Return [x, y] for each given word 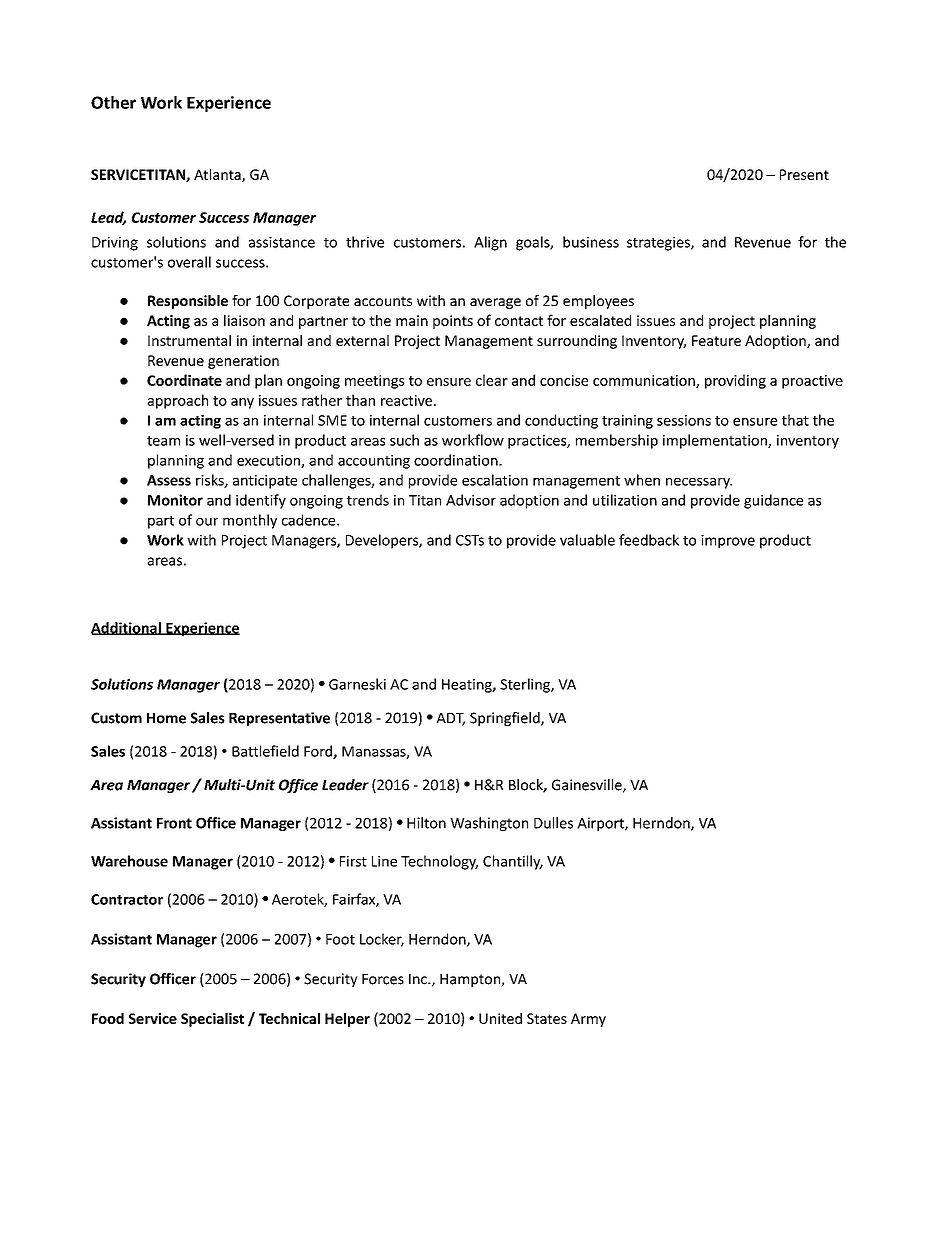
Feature [716, 340]
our [207, 522]
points [453, 322]
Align [490, 243]
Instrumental [189, 340]
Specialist [212, 1020]
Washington [489, 824]
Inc [419, 979]
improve [728, 542]
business [591, 242]
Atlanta [218, 175]
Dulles [553, 823]
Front [174, 823]
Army [588, 1020]
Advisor [471, 500]
